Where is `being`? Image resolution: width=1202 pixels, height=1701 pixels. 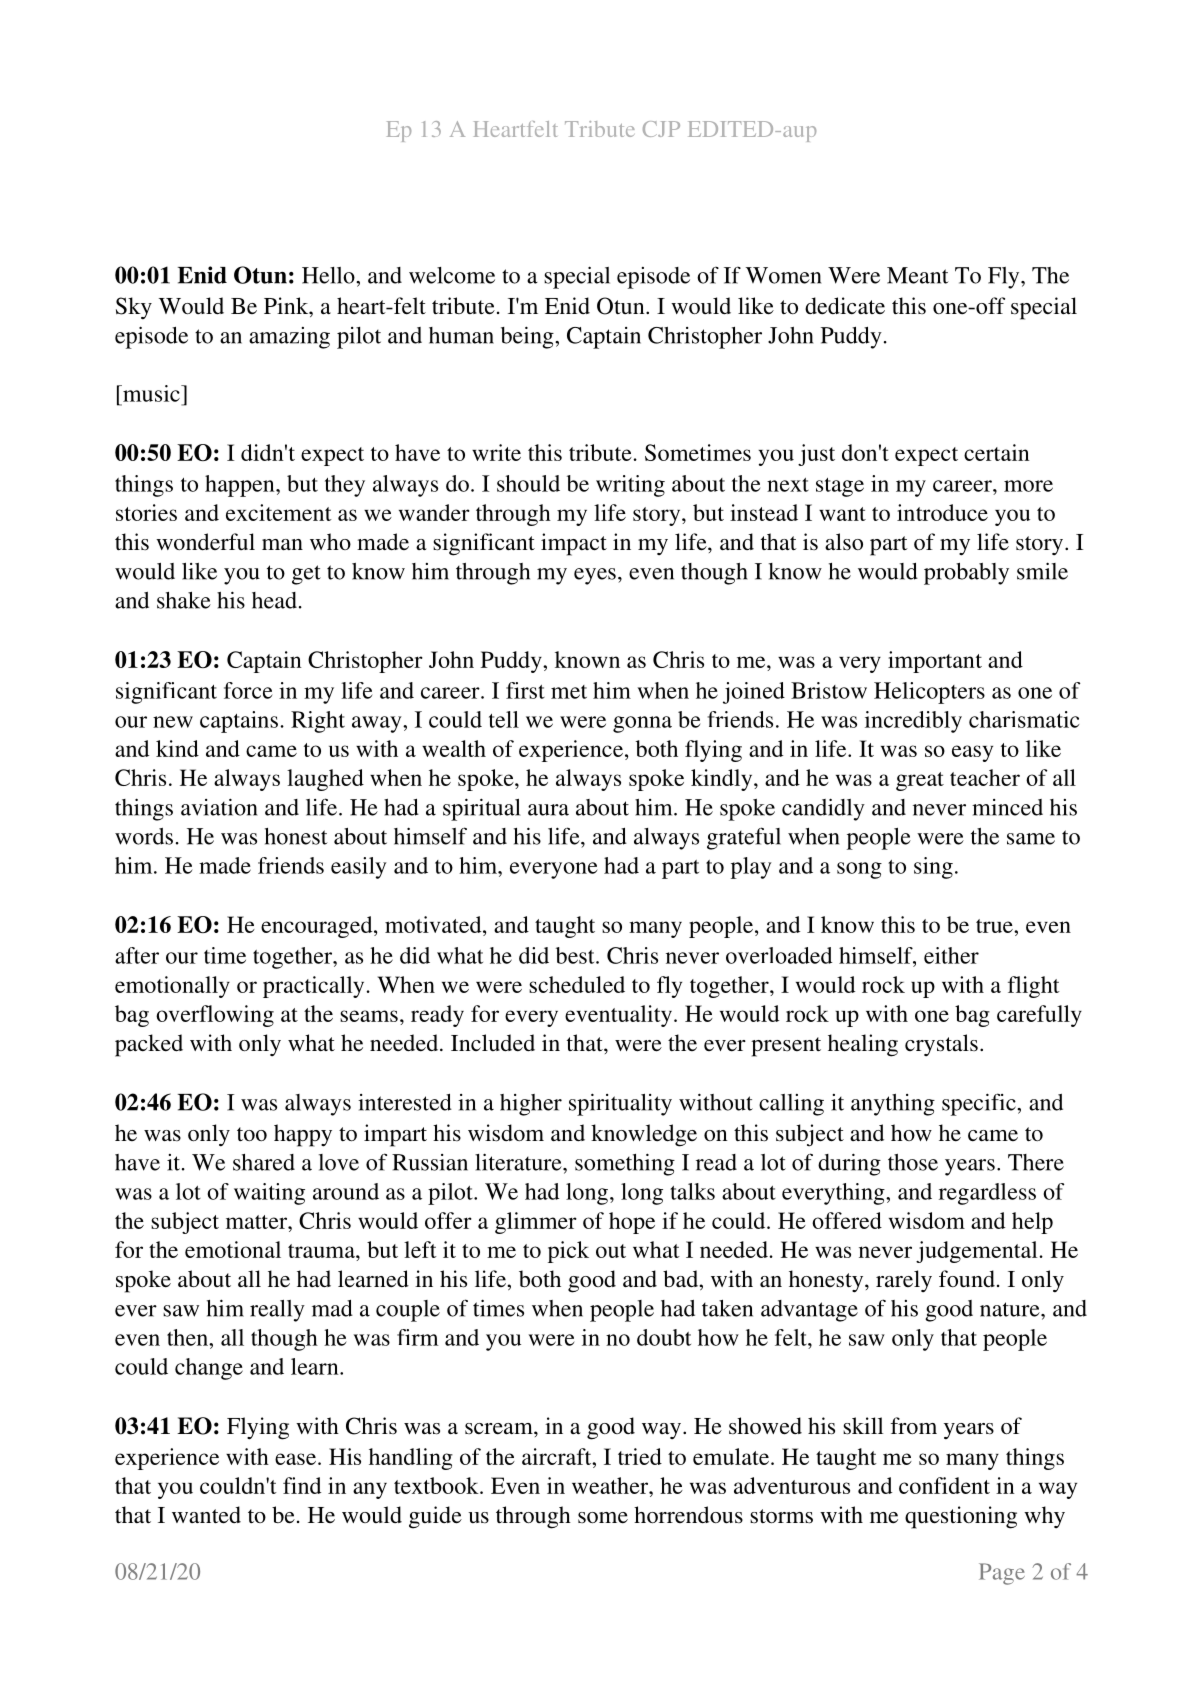 being is located at coordinates (528, 337).
